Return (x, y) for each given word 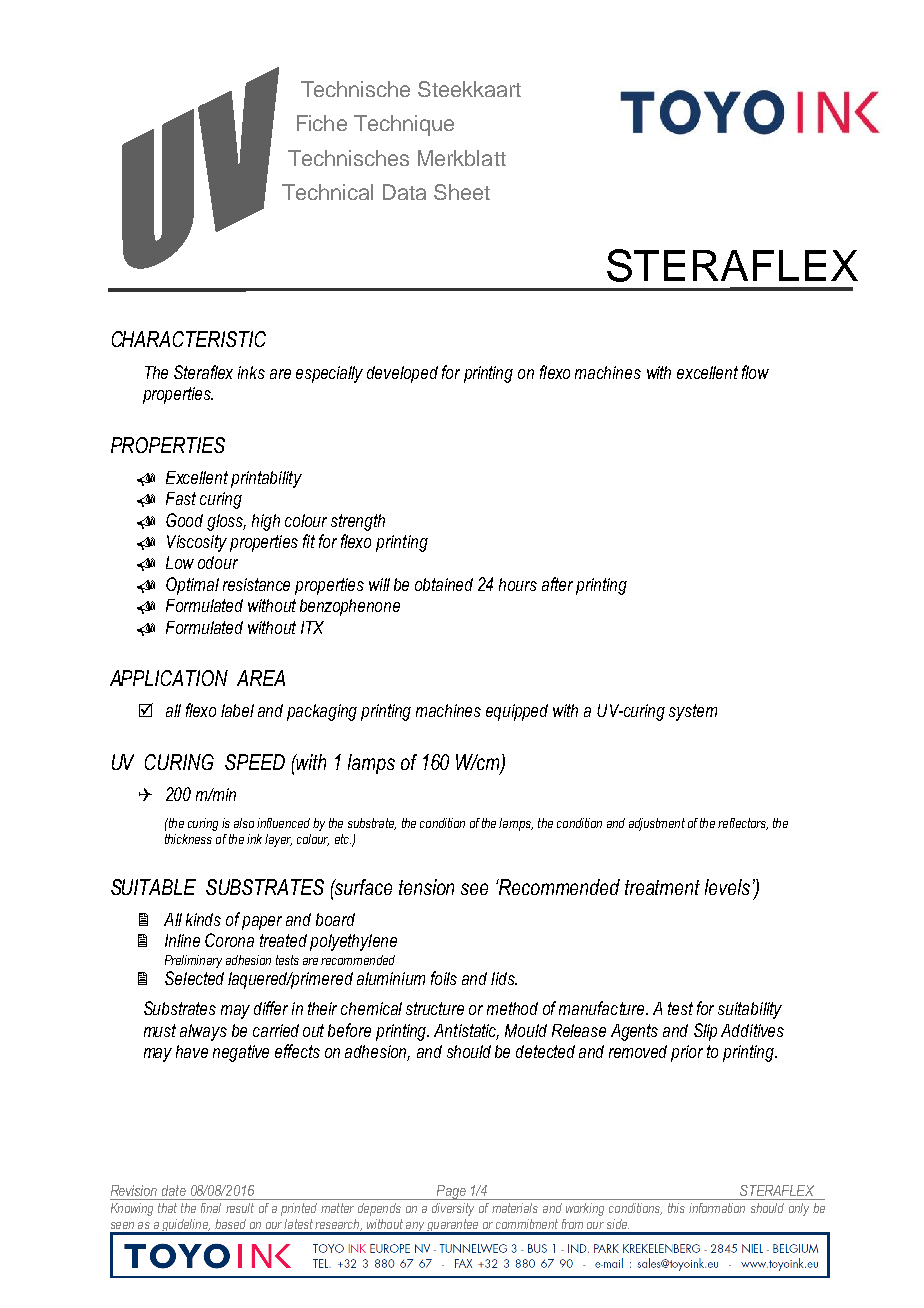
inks (251, 372)
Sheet (462, 192)
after (557, 584)
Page (451, 1192)
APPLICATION (169, 678)
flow (755, 372)
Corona (229, 940)
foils (444, 978)
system (693, 712)
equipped (517, 712)
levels (727, 887)
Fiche (322, 123)
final (211, 1208)
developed (402, 374)
